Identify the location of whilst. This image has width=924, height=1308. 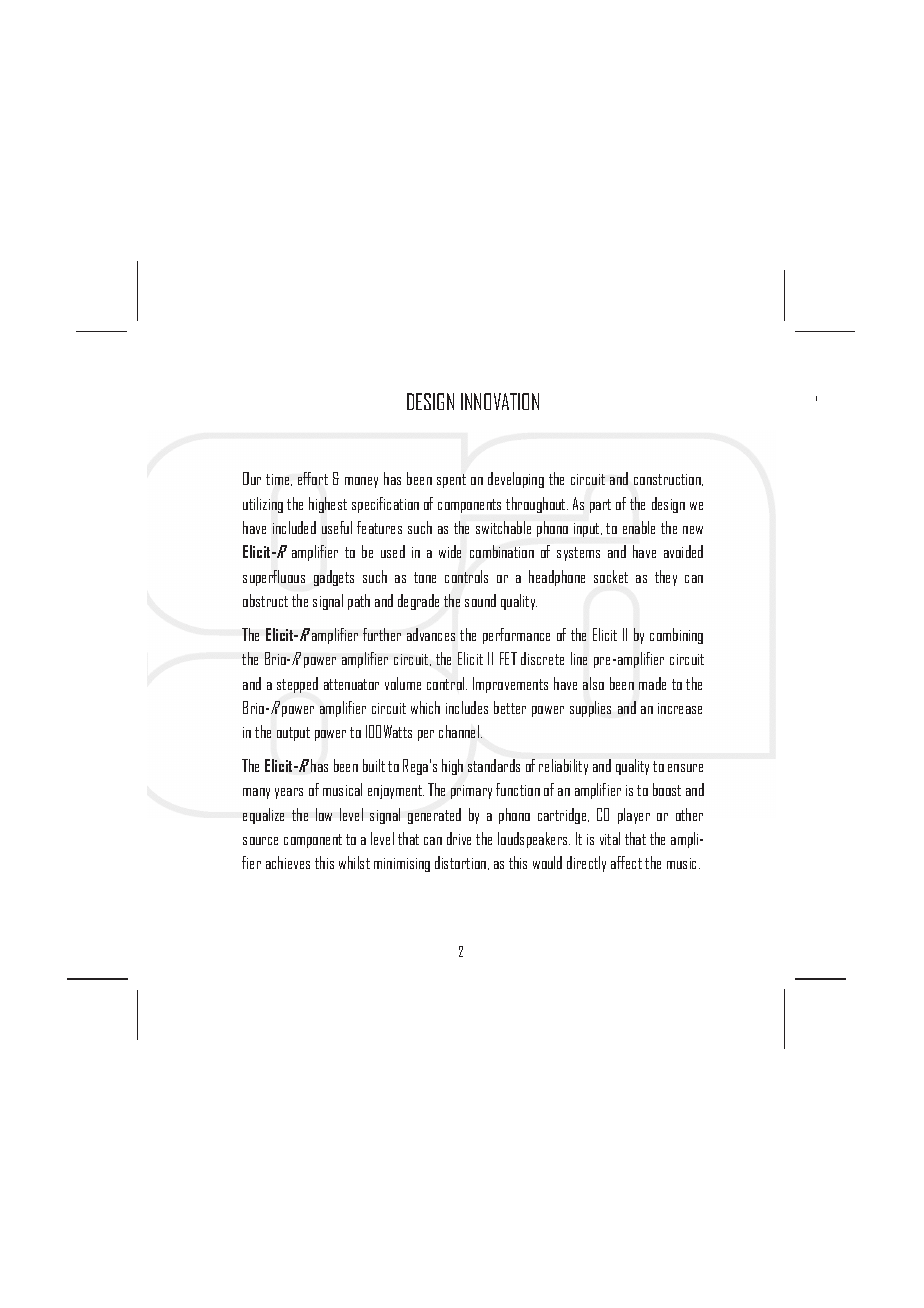
(354, 862).
